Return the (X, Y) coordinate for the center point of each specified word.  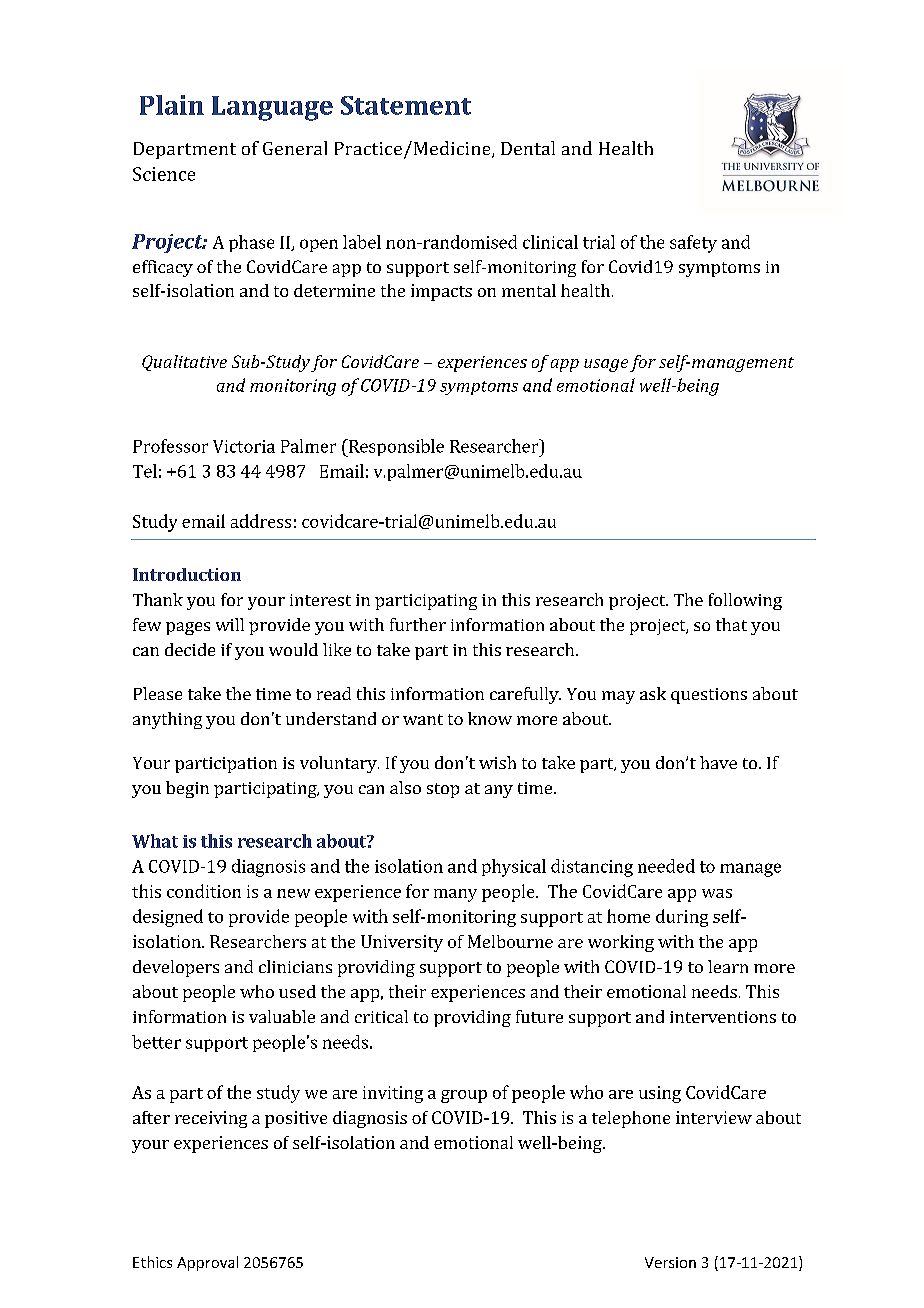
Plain (172, 105)
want (423, 719)
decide (190, 649)
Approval (207, 1263)
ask (653, 693)
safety (693, 244)
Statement (406, 105)
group (464, 1096)
